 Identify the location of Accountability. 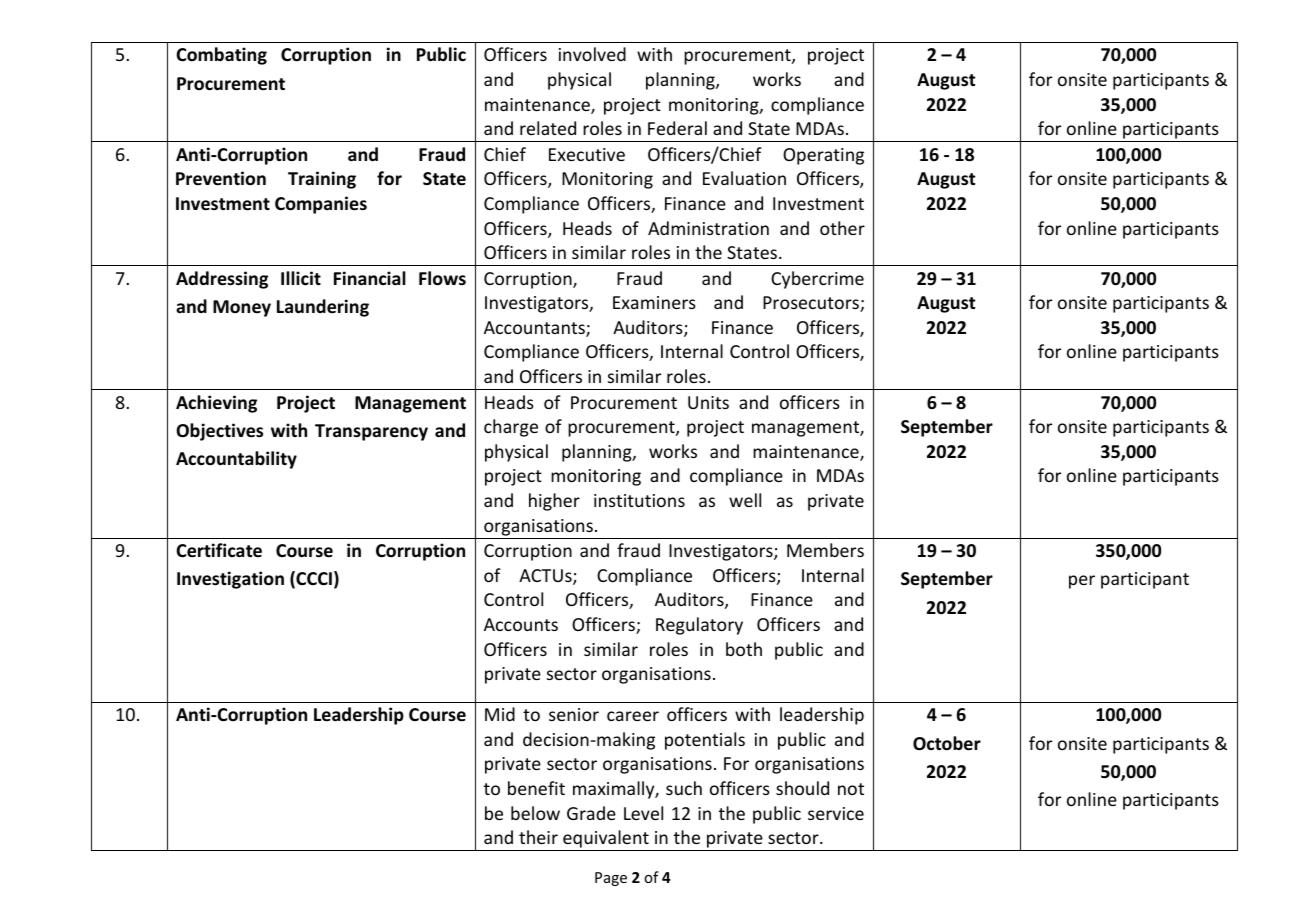
(236, 460).
